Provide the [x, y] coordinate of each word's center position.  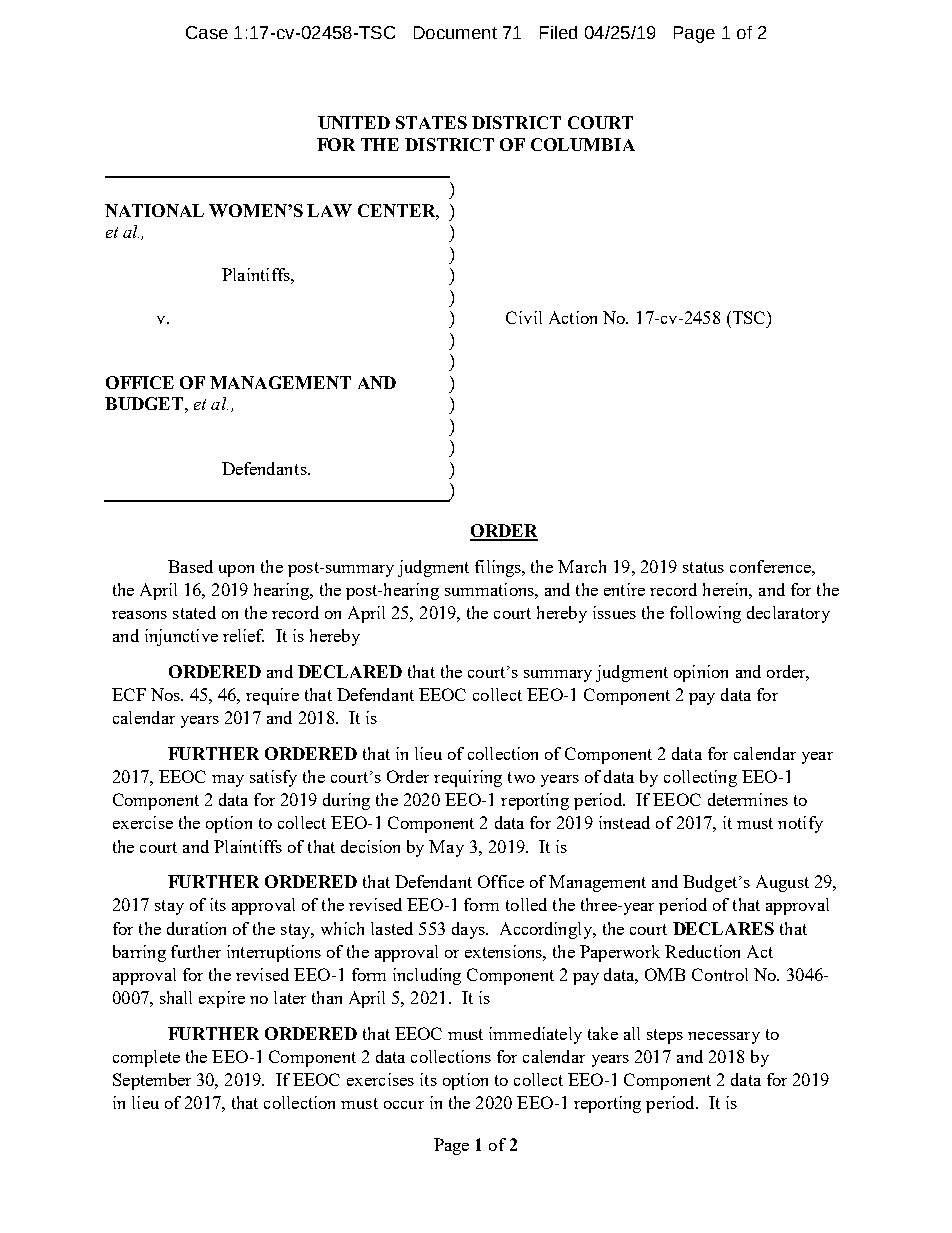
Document [455, 32]
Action [573, 317]
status [703, 567]
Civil [524, 317]
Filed [558, 32]
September [152, 1081]
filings [499, 568]
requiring [468, 778]
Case [207, 32]
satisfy [273, 778]
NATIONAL [154, 210]
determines [748, 799]
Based [190, 566]
